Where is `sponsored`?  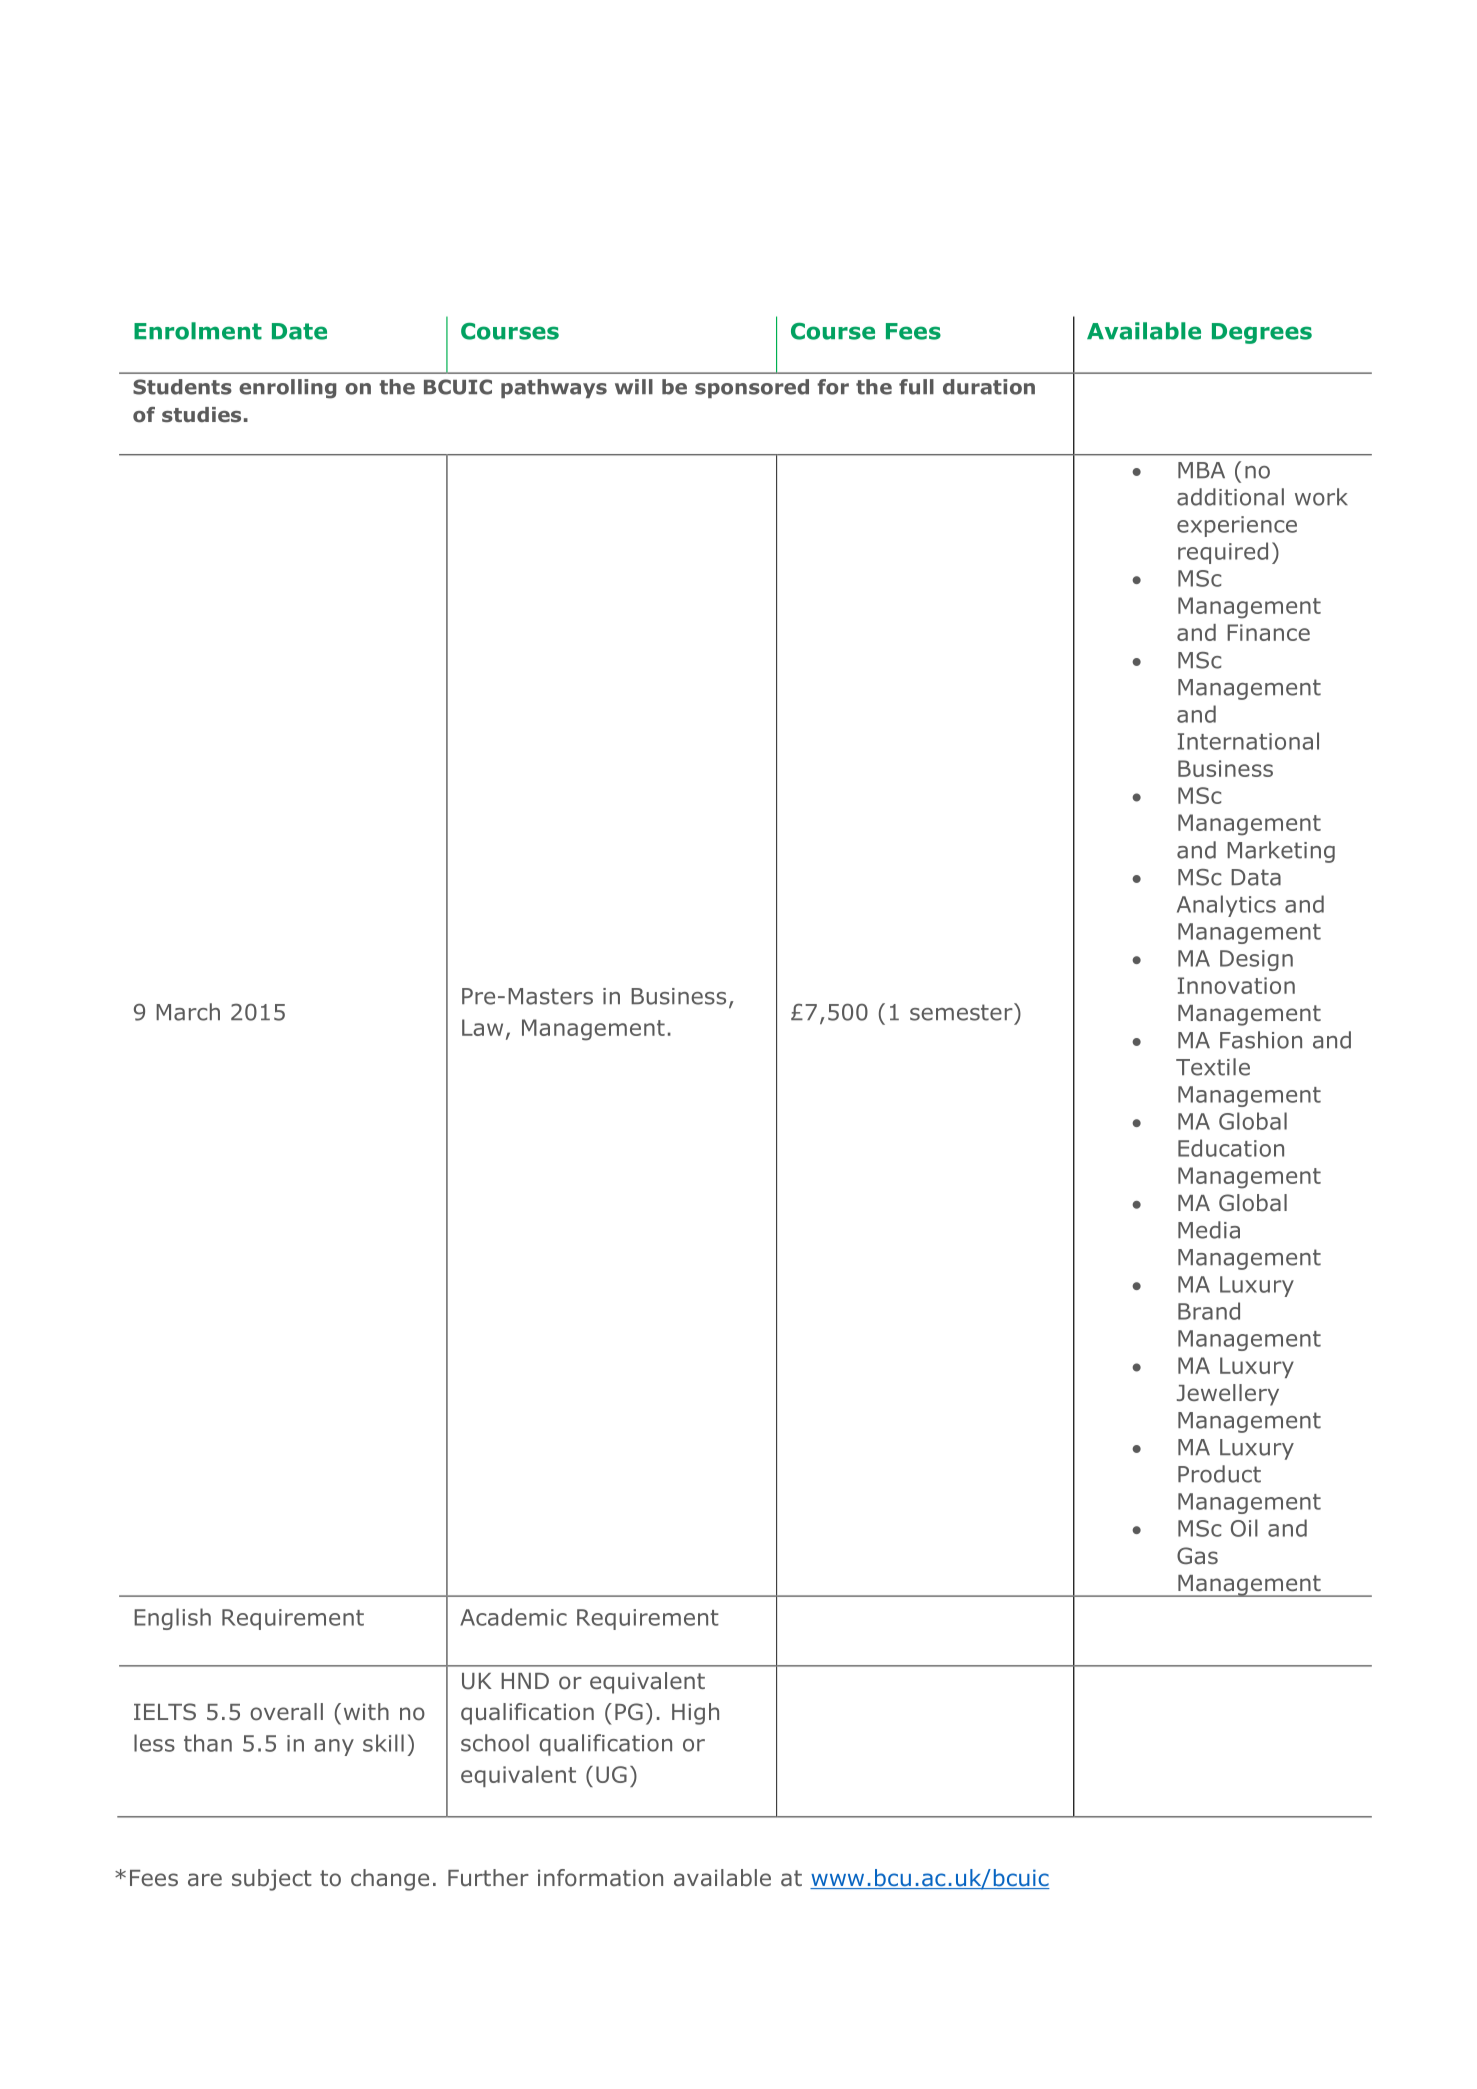 sponsored is located at coordinates (752, 388).
